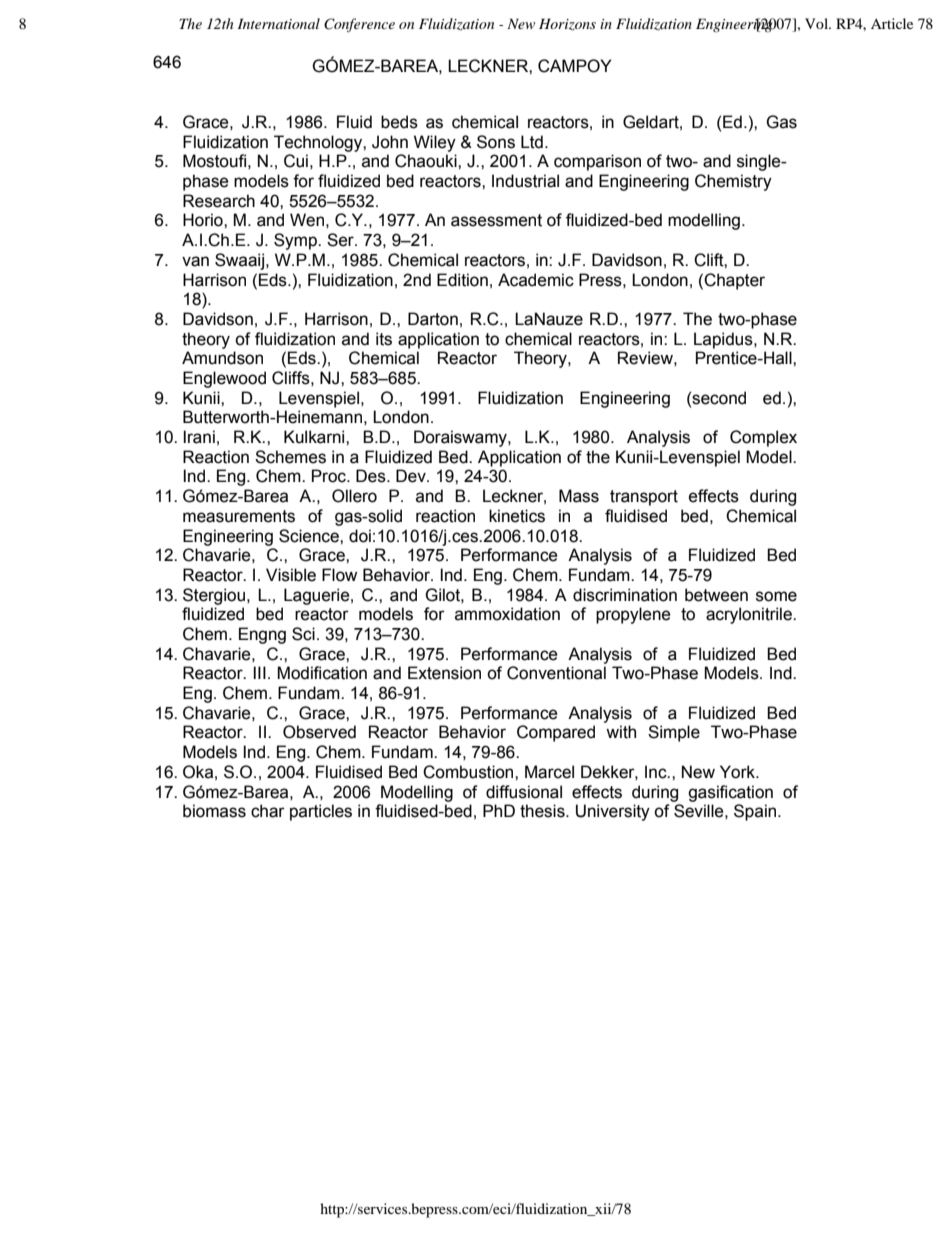 The image size is (952, 1233). Describe the element at coordinates (412, 476) in the screenshot. I see `Dev` at that location.
